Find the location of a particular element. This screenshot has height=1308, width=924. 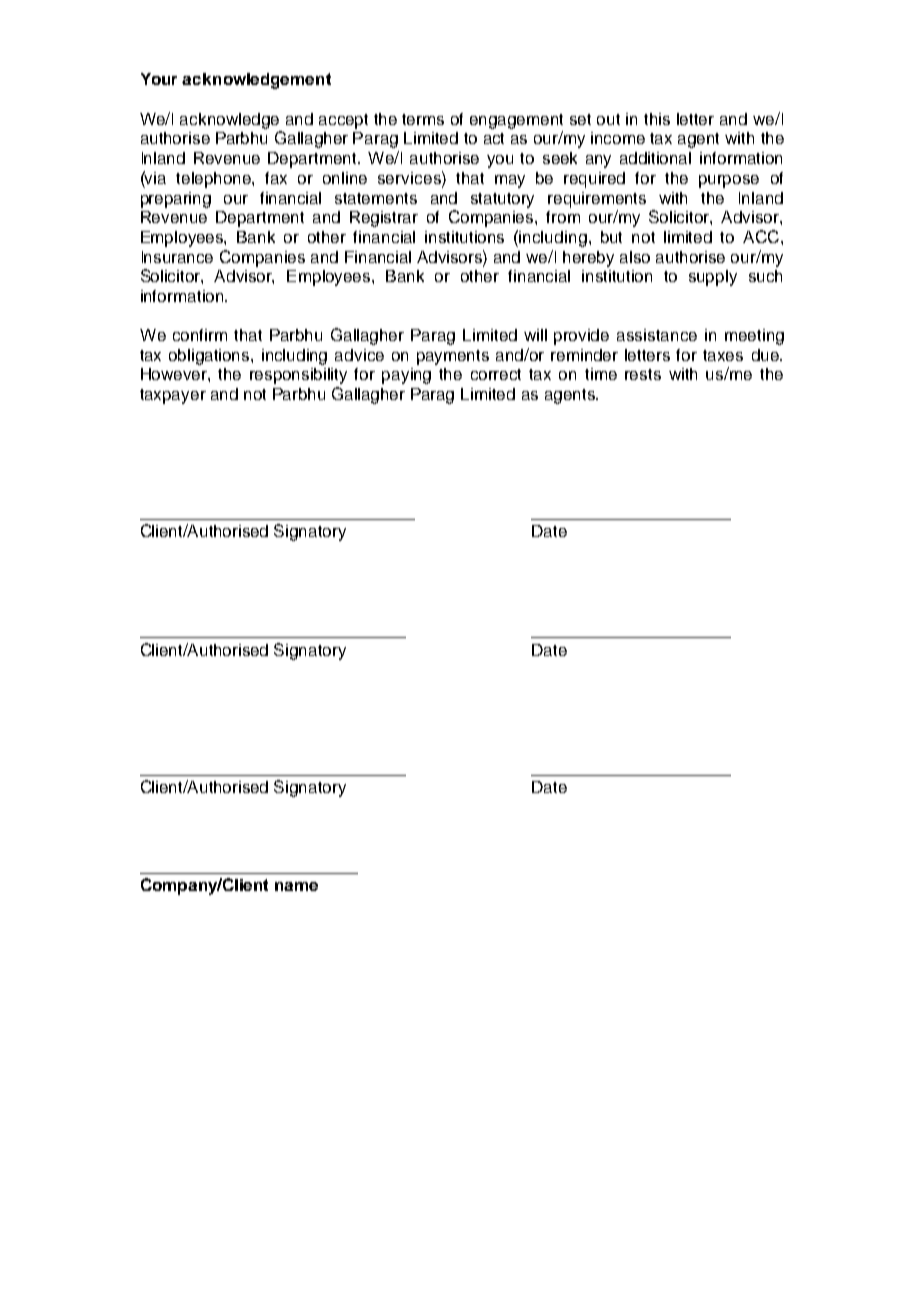

this is located at coordinates (657, 119).
